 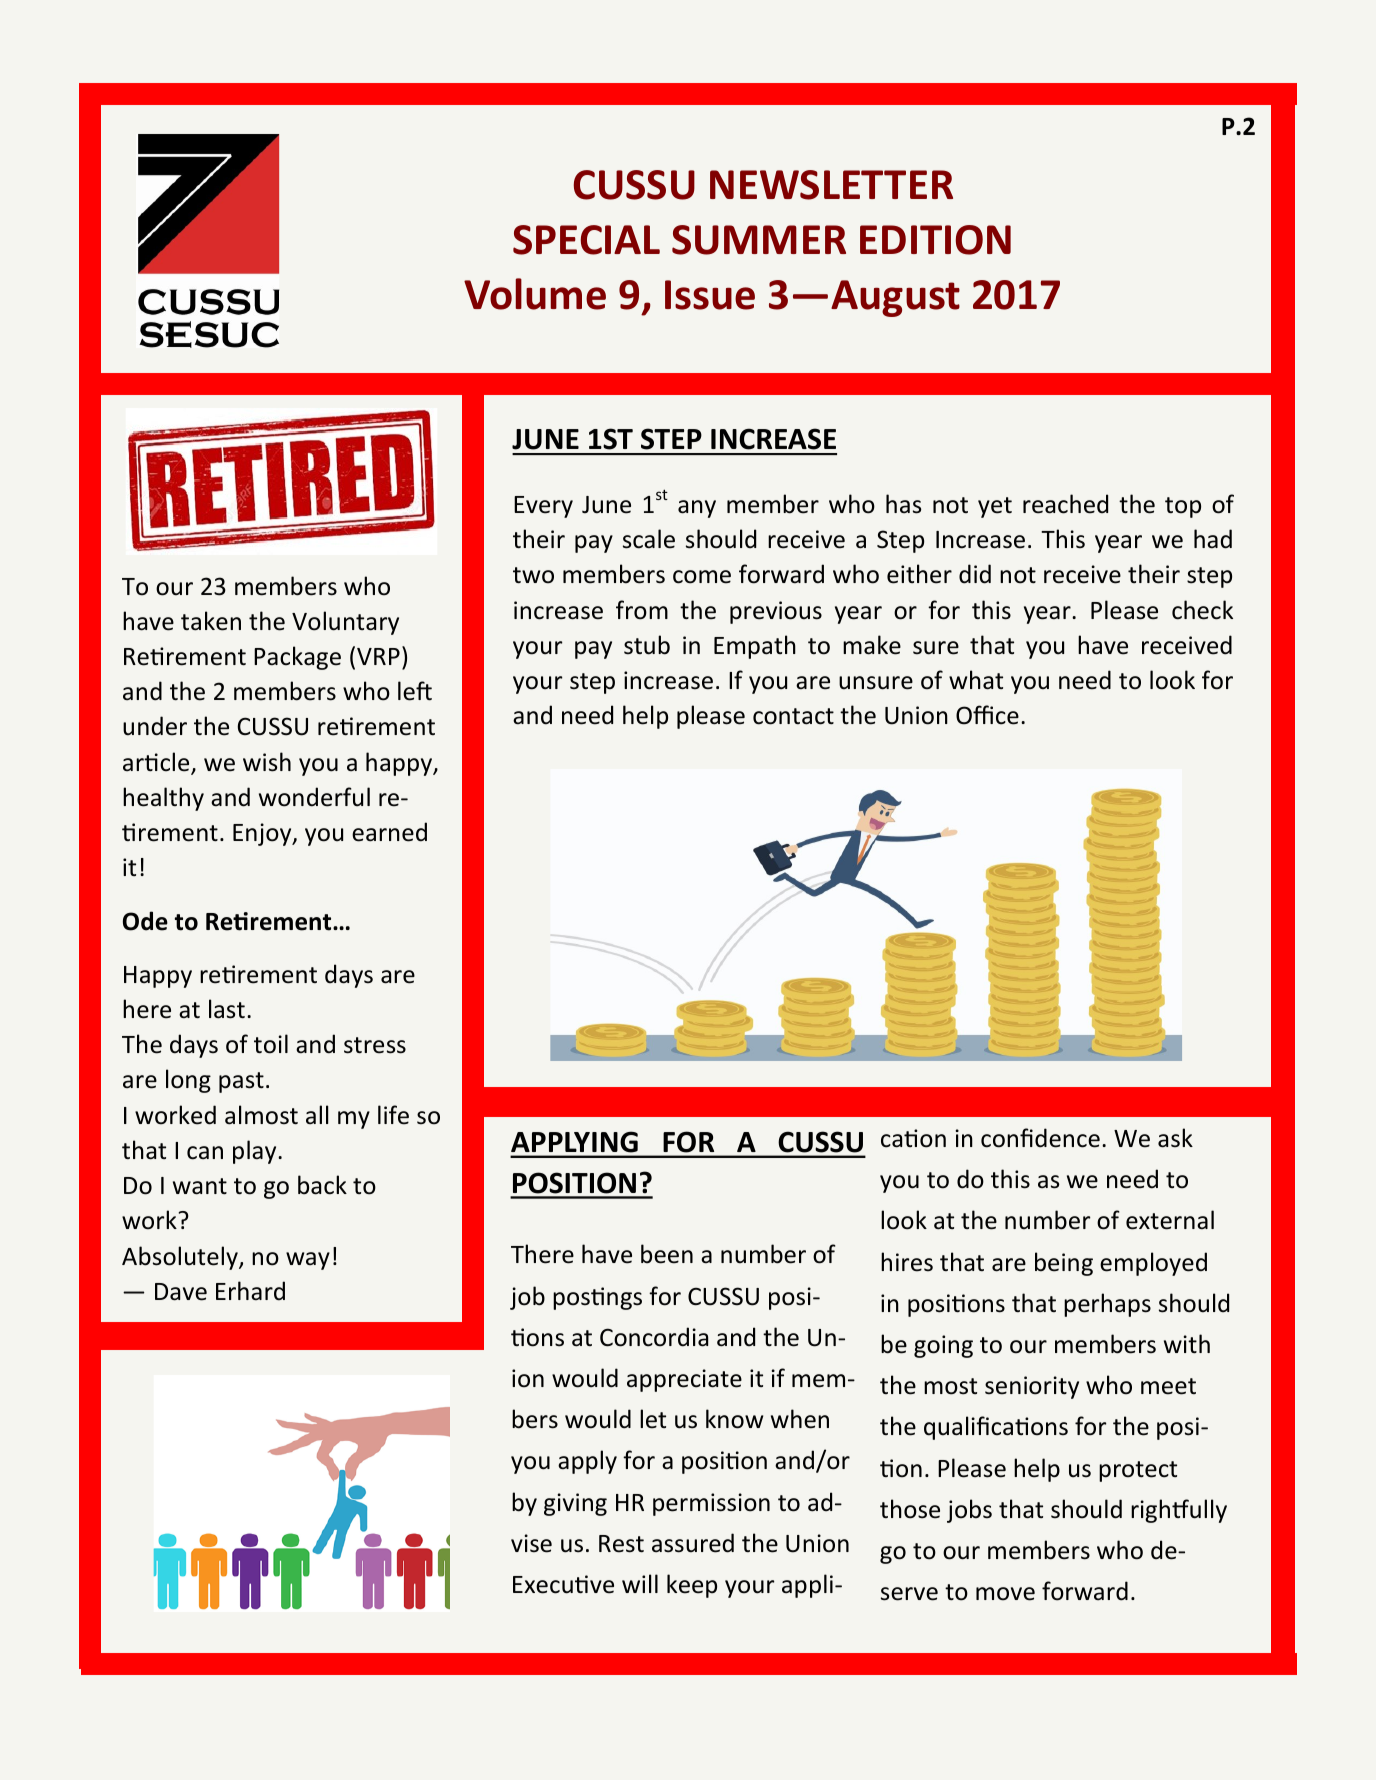 I want to click on SUMMER, so click(x=759, y=240).
